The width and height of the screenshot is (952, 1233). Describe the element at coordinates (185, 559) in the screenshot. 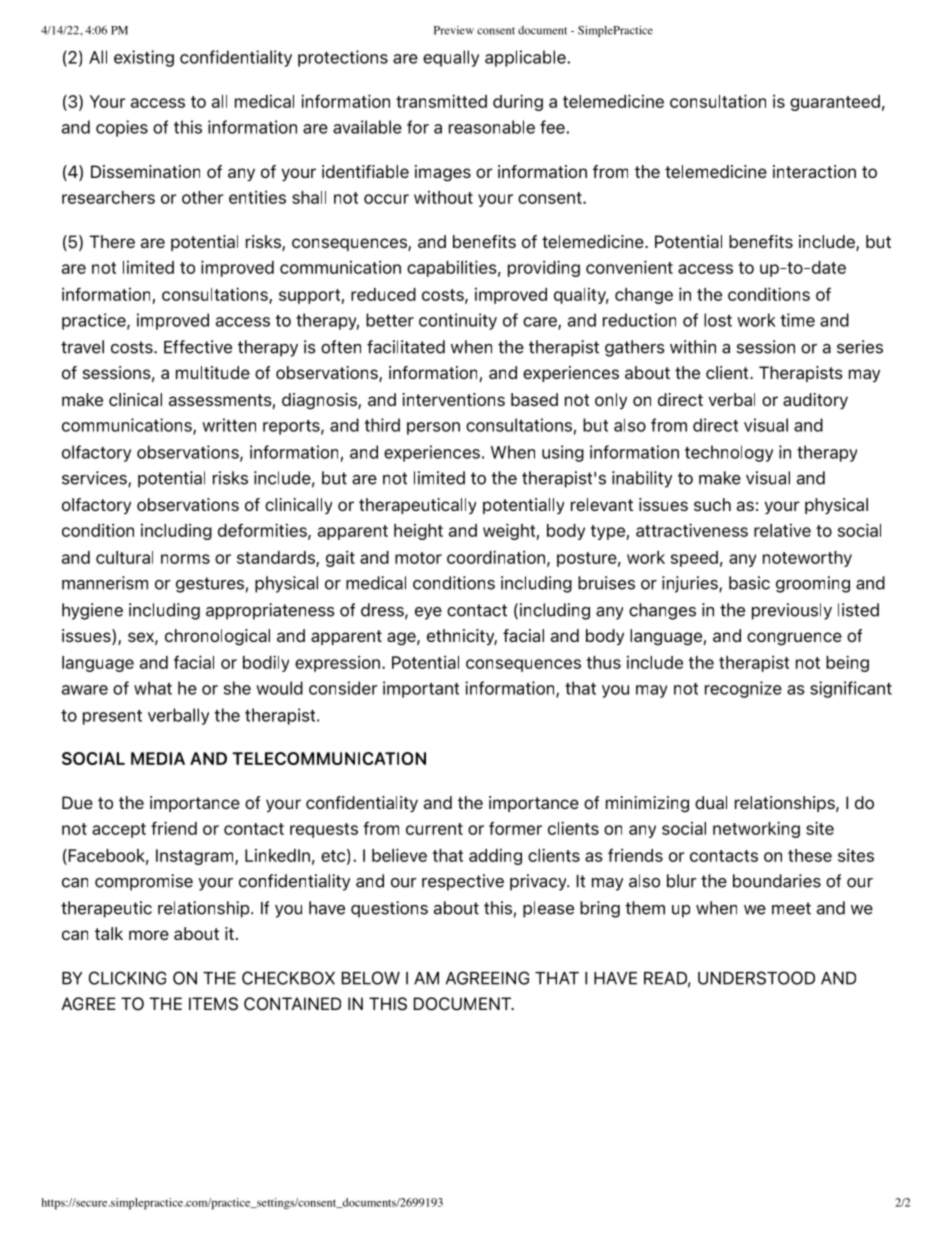

I see `norms` at that location.
